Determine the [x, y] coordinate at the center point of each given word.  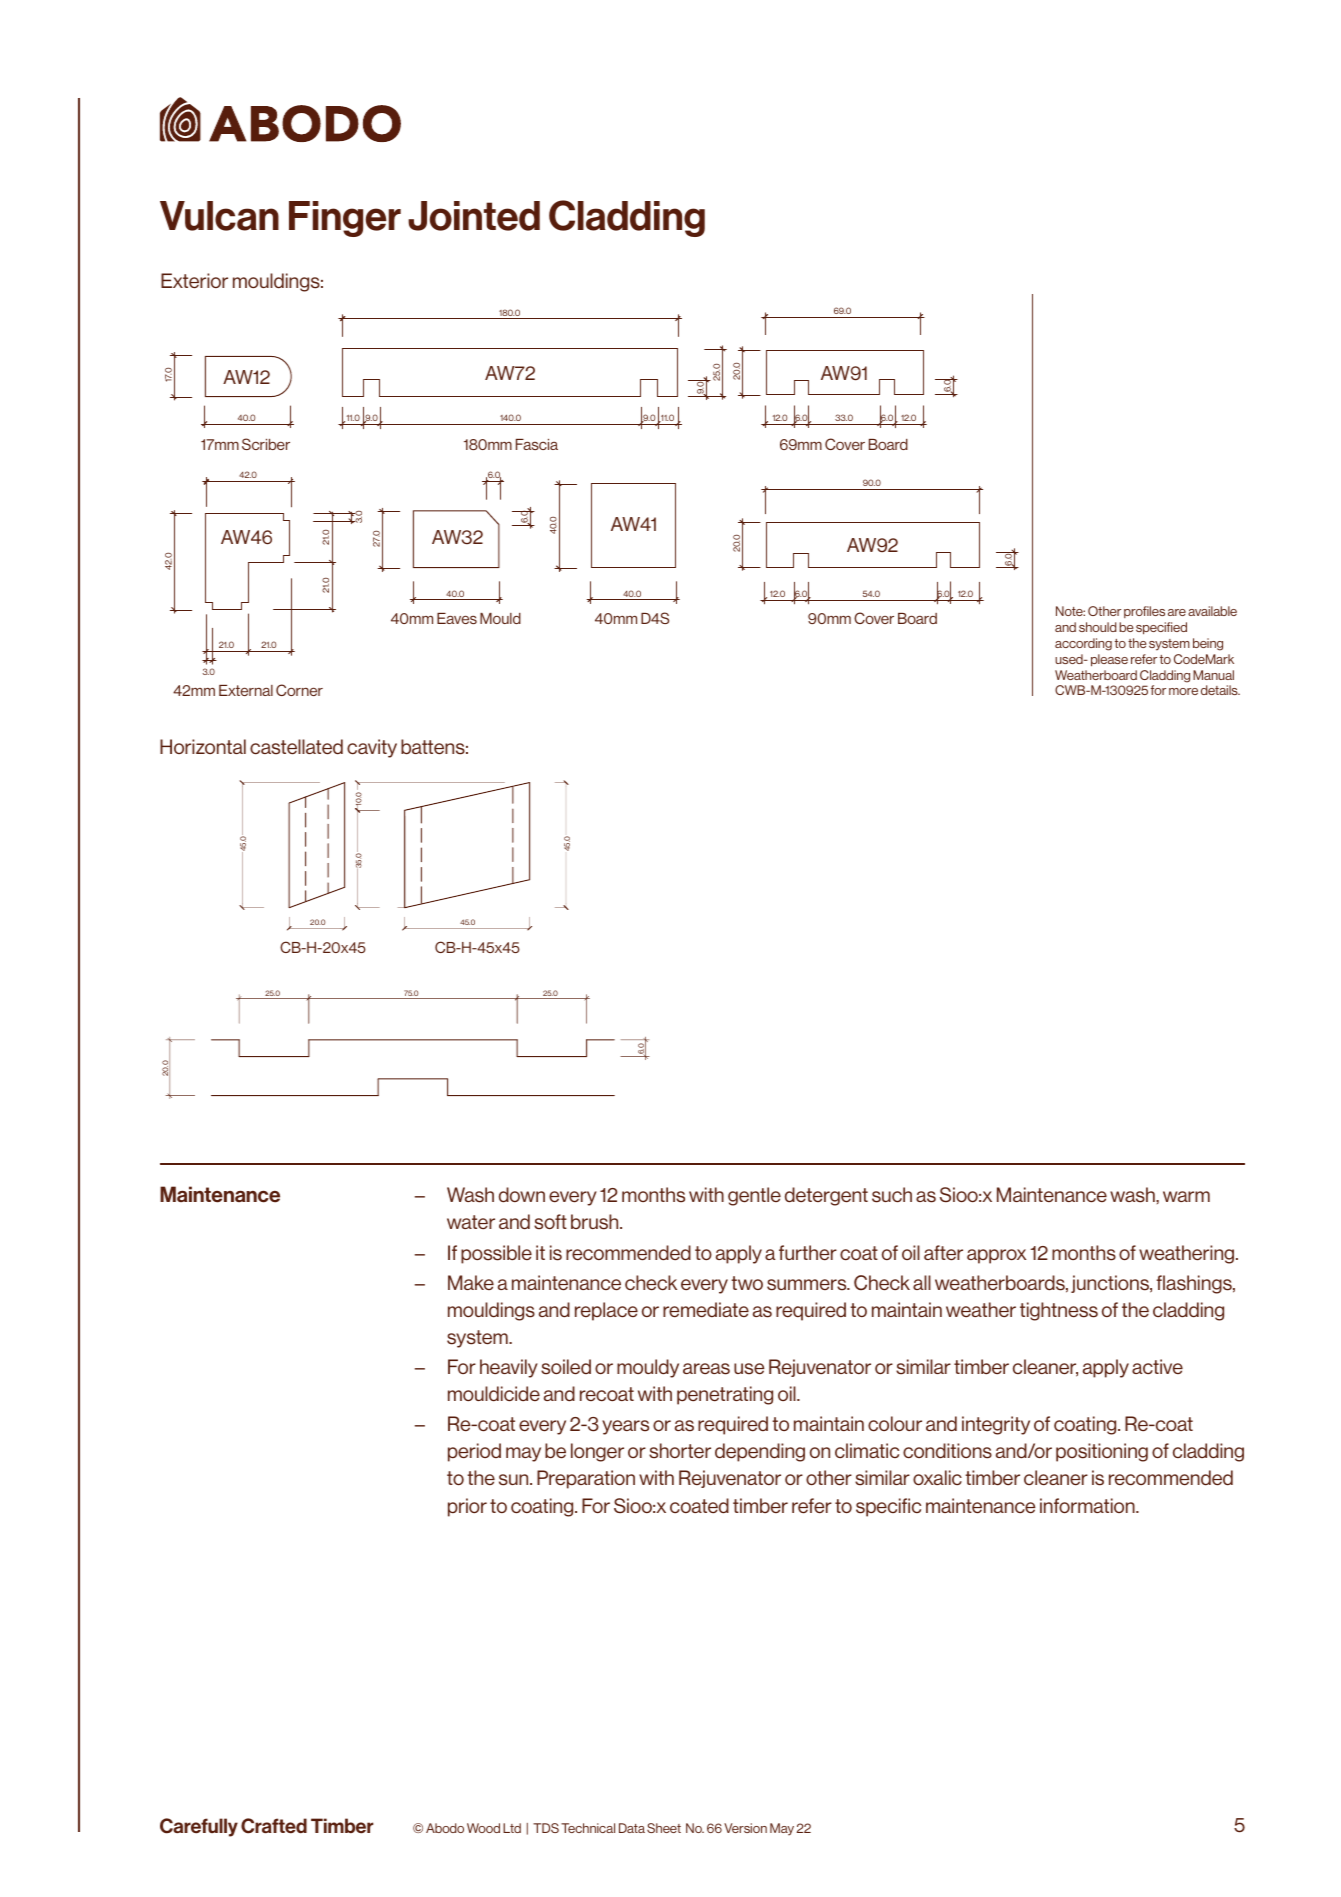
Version [745, 1828]
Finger [345, 219]
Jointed [474, 216]
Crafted [274, 1826]
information [1088, 1506]
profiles [1144, 612]
